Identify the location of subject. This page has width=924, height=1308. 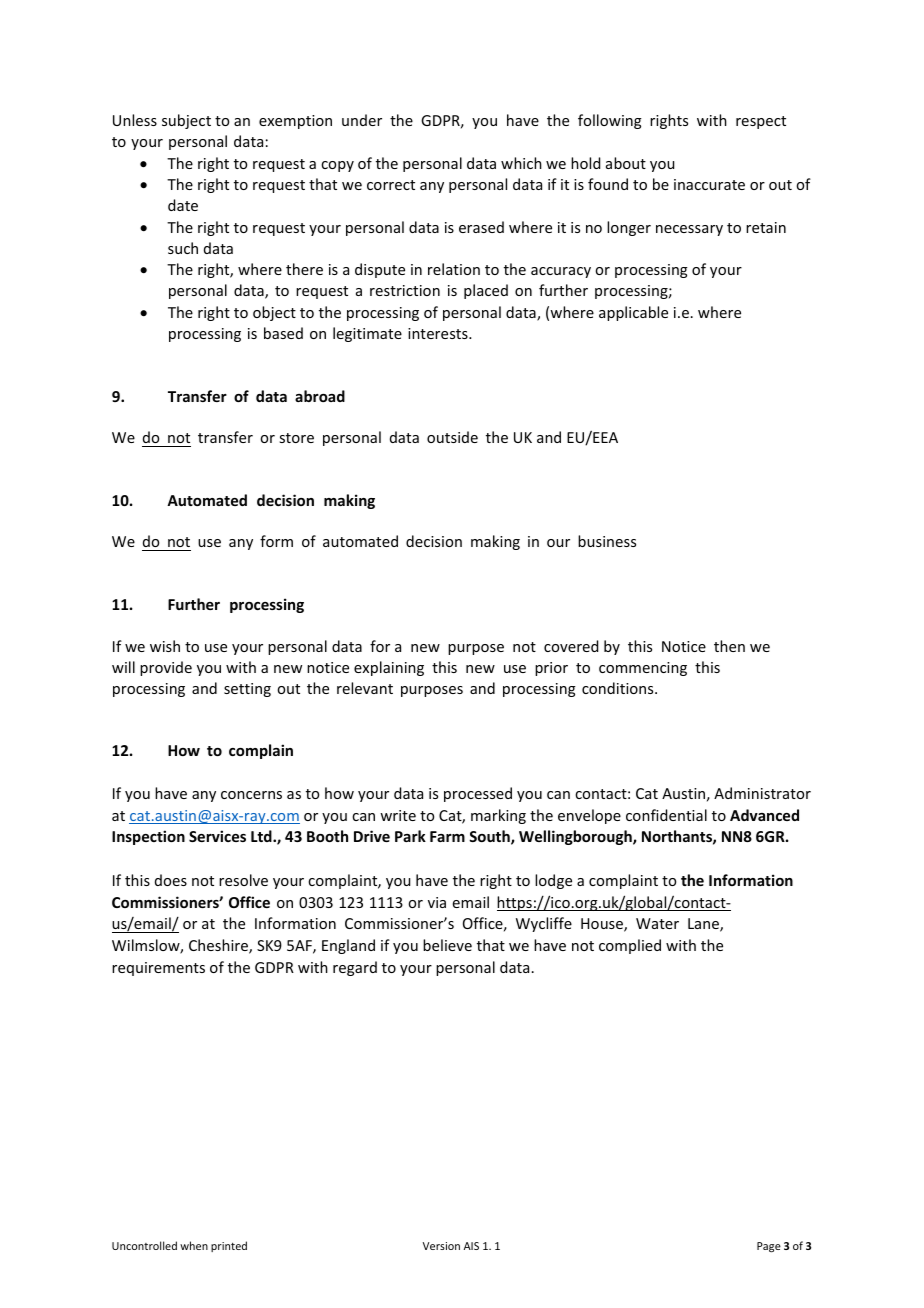
(186, 121).
